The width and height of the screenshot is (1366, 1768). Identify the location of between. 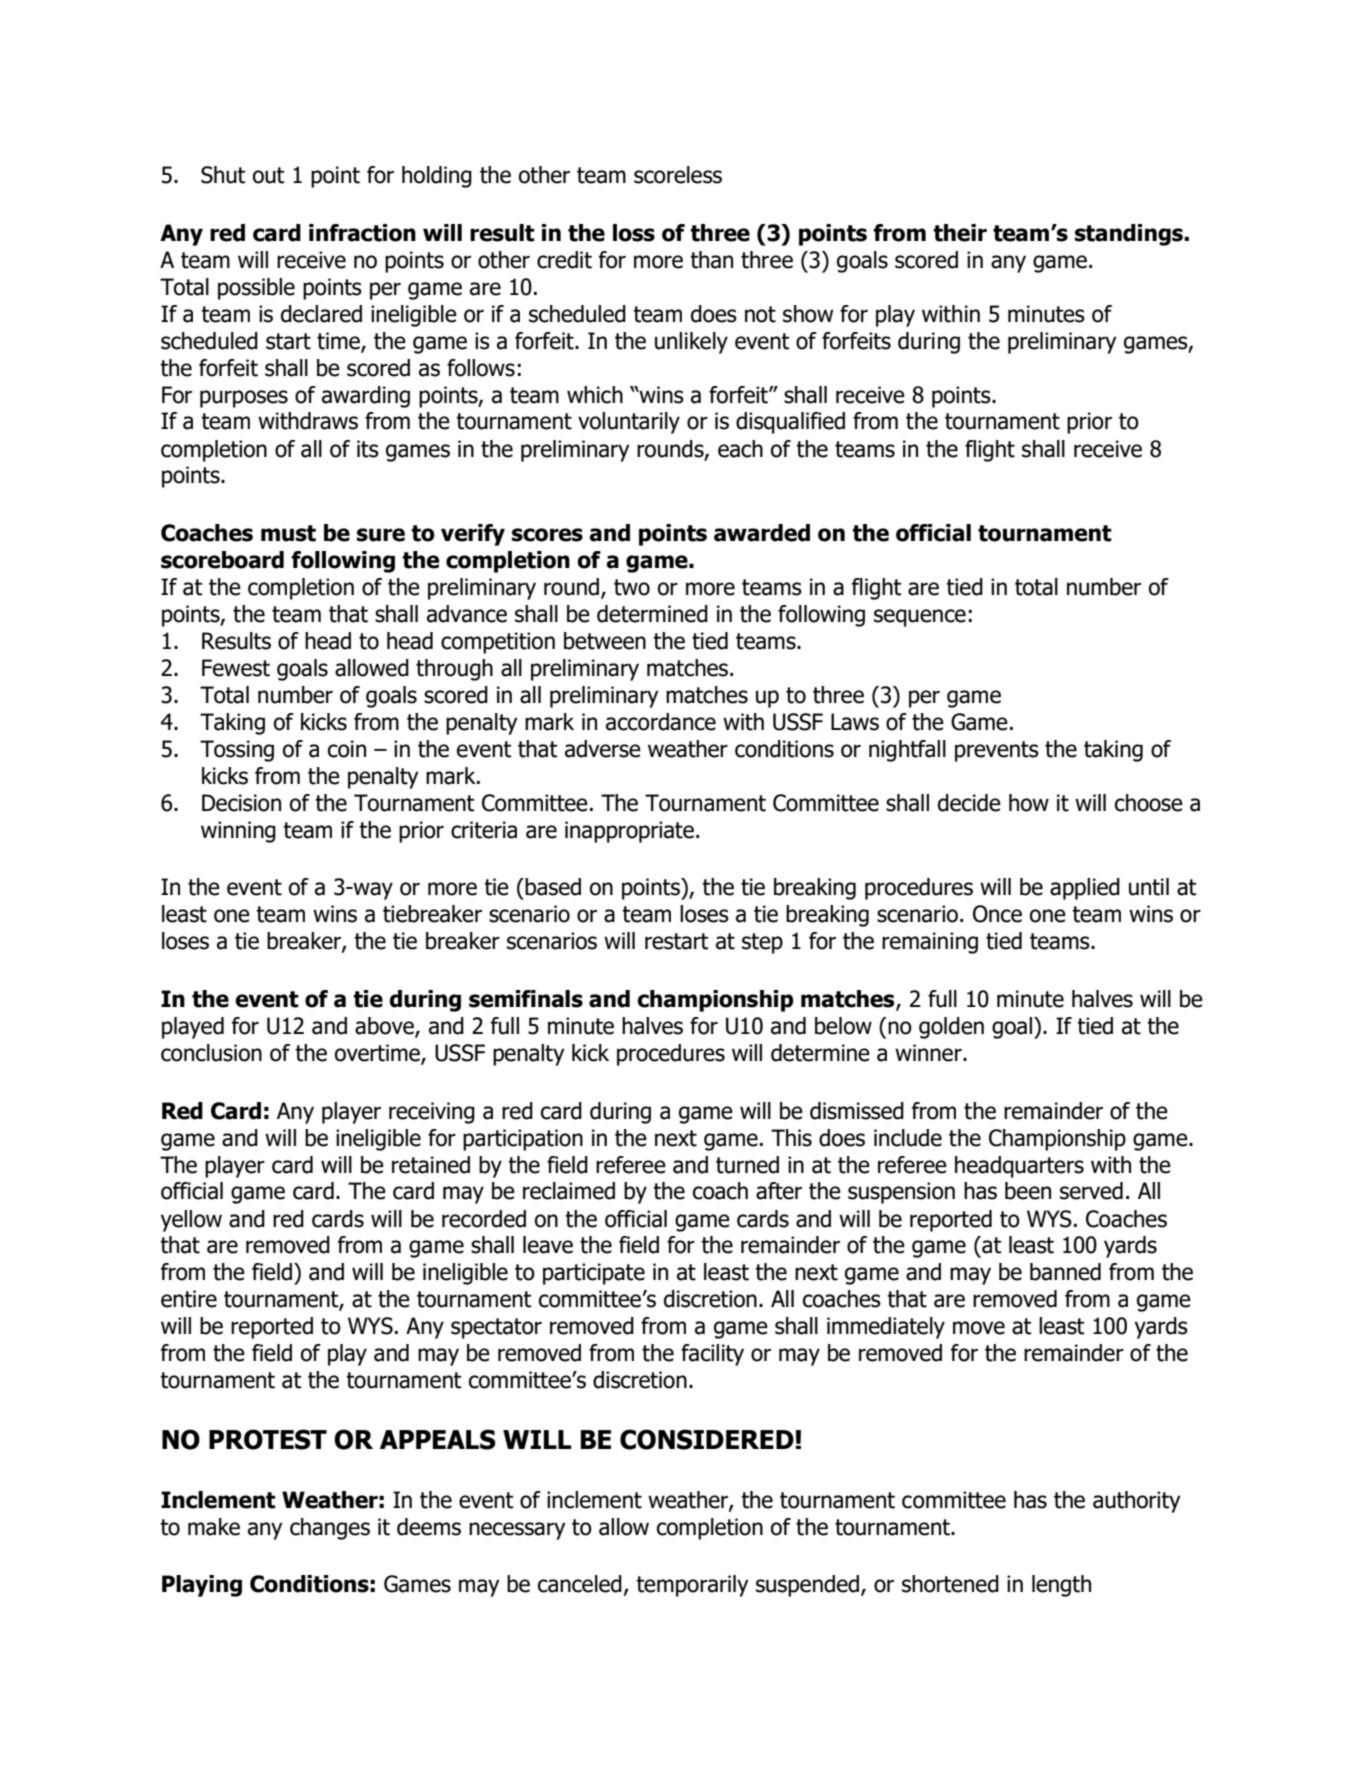
(605, 641).
